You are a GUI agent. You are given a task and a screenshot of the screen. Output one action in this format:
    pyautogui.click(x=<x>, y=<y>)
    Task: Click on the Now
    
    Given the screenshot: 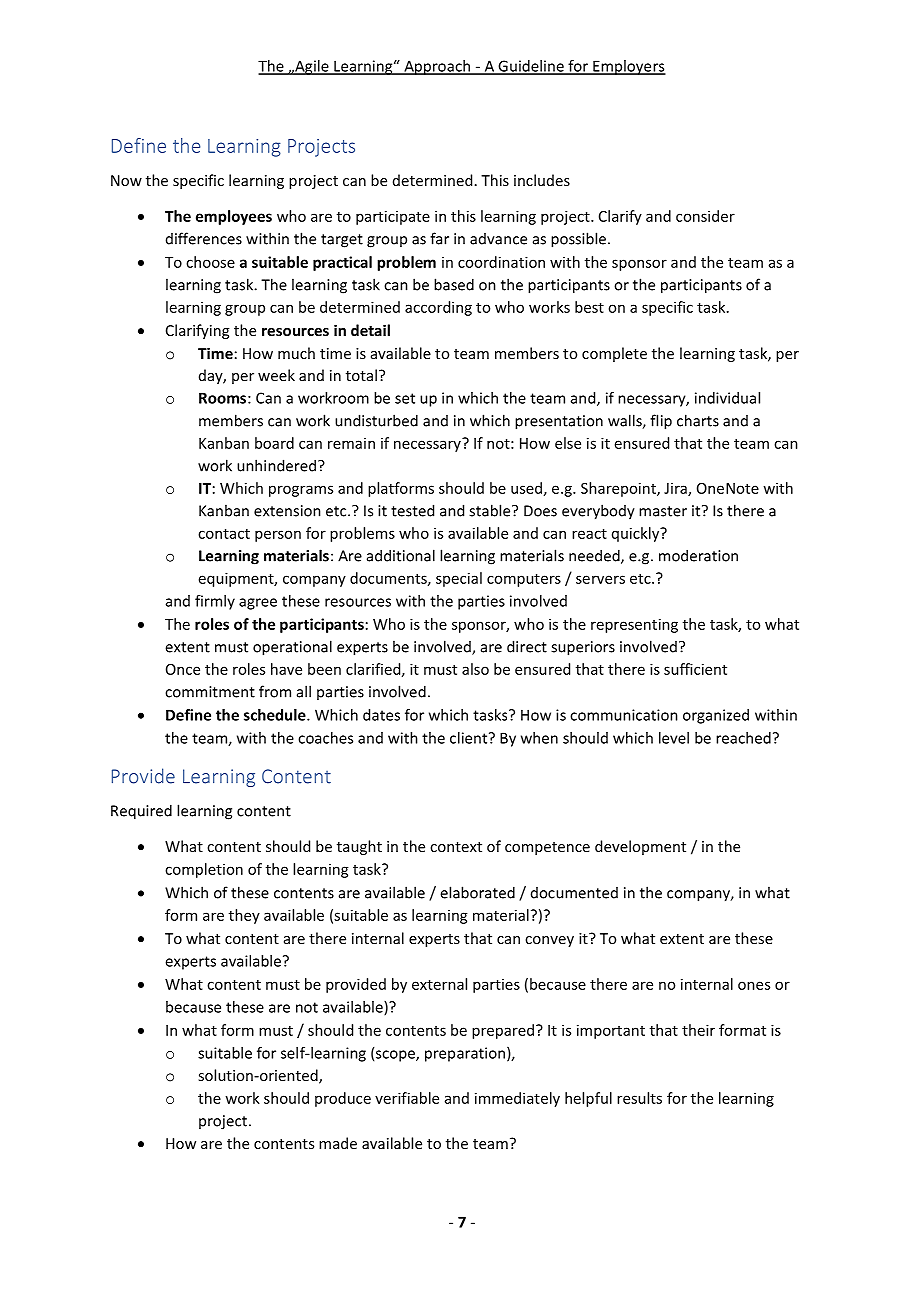 What is the action you would take?
    pyautogui.click(x=126, y=180)
